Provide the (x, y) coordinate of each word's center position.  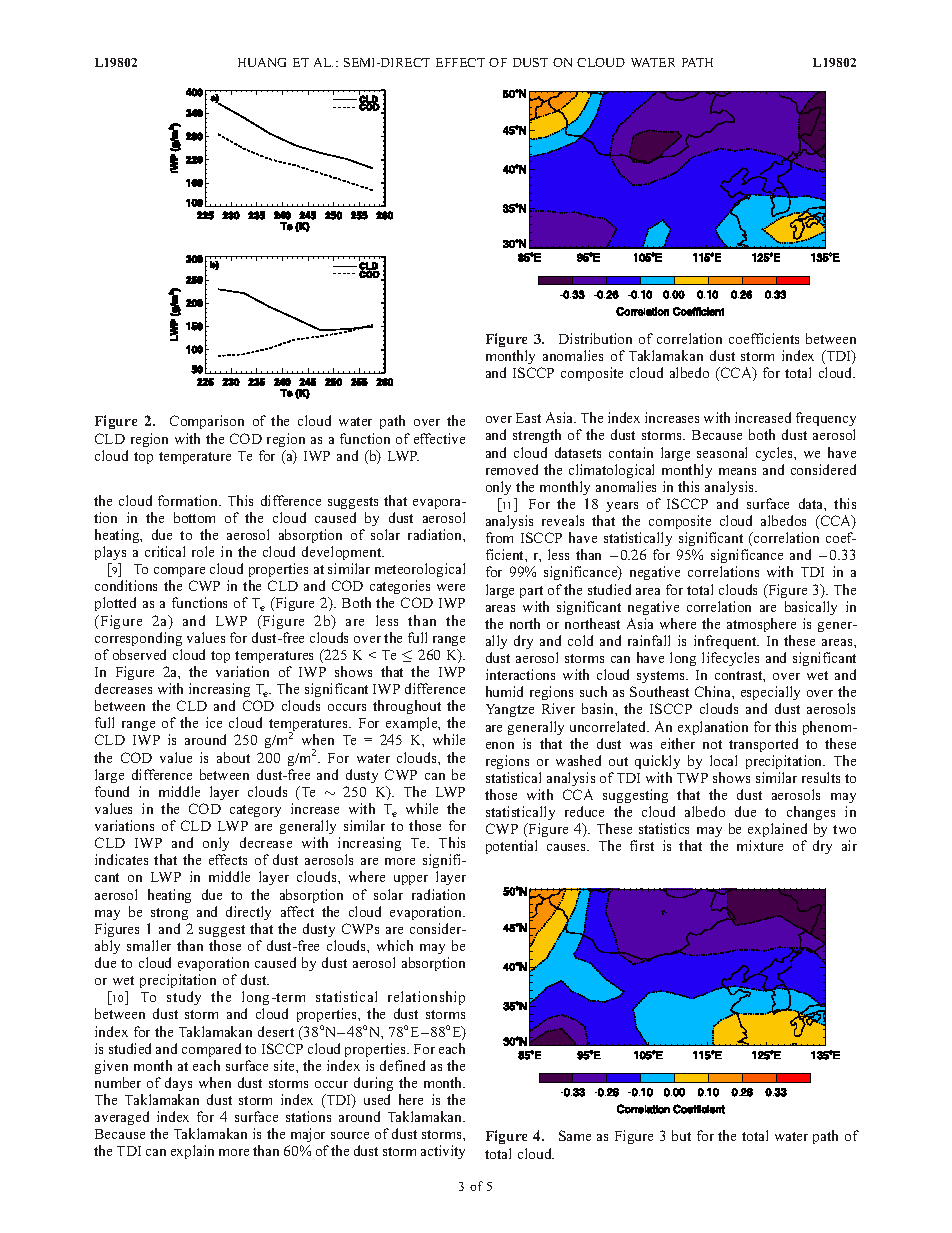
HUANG (262, 62)
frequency (826, 421)
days (178, 1084)
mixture (760, 845)
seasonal (722, 452)
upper (411, 880)
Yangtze (510, 710)
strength (537, 436)
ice (214, 722)
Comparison (207, 422)
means (737, 471)
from (499, 537)
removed (512, 469)
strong (169, 914)
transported (763, 745)
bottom (194, 517)
